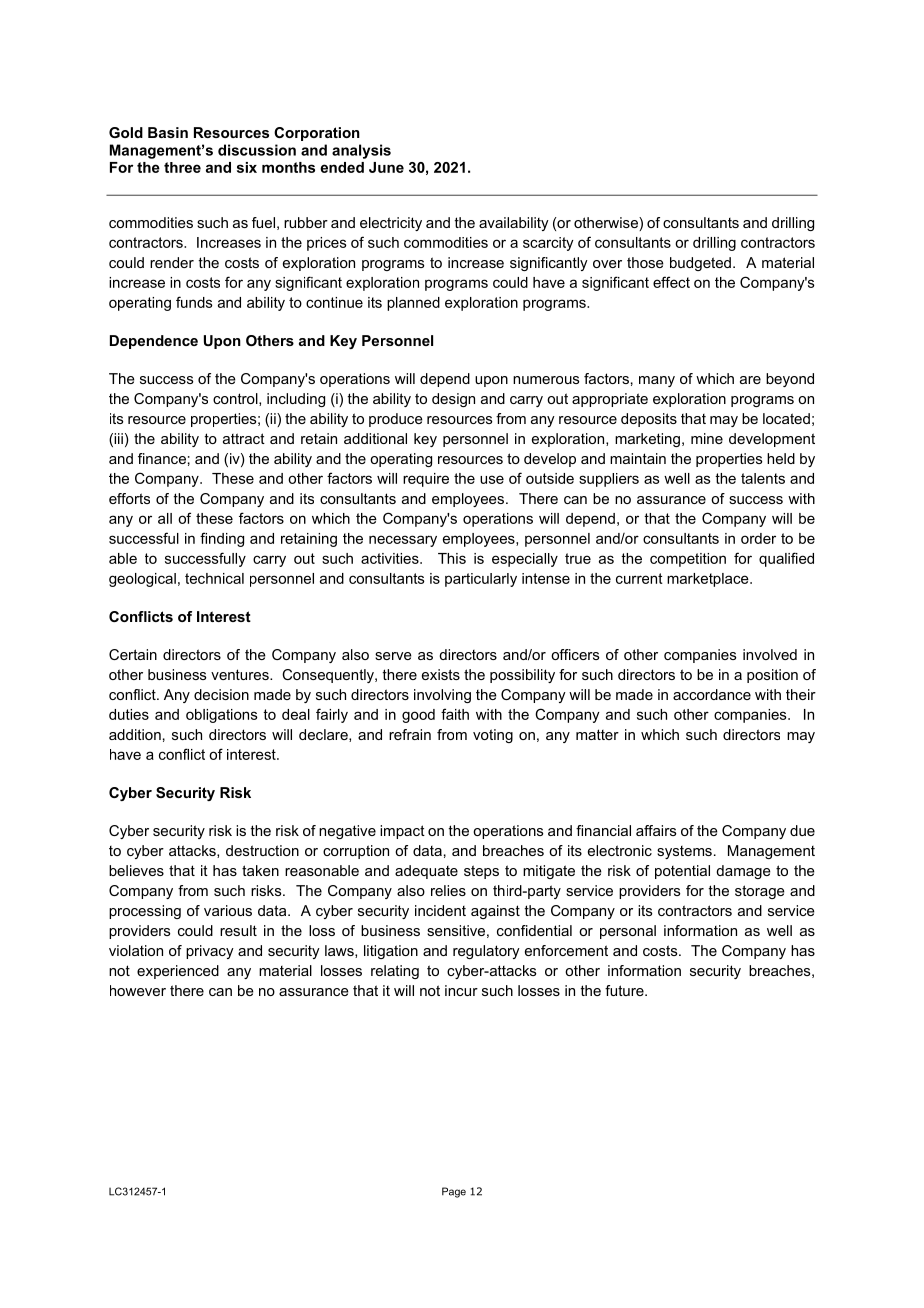  What do you see at coordinates (138, 990) in the document?
I see `however` at bounding box center [138, 990].
